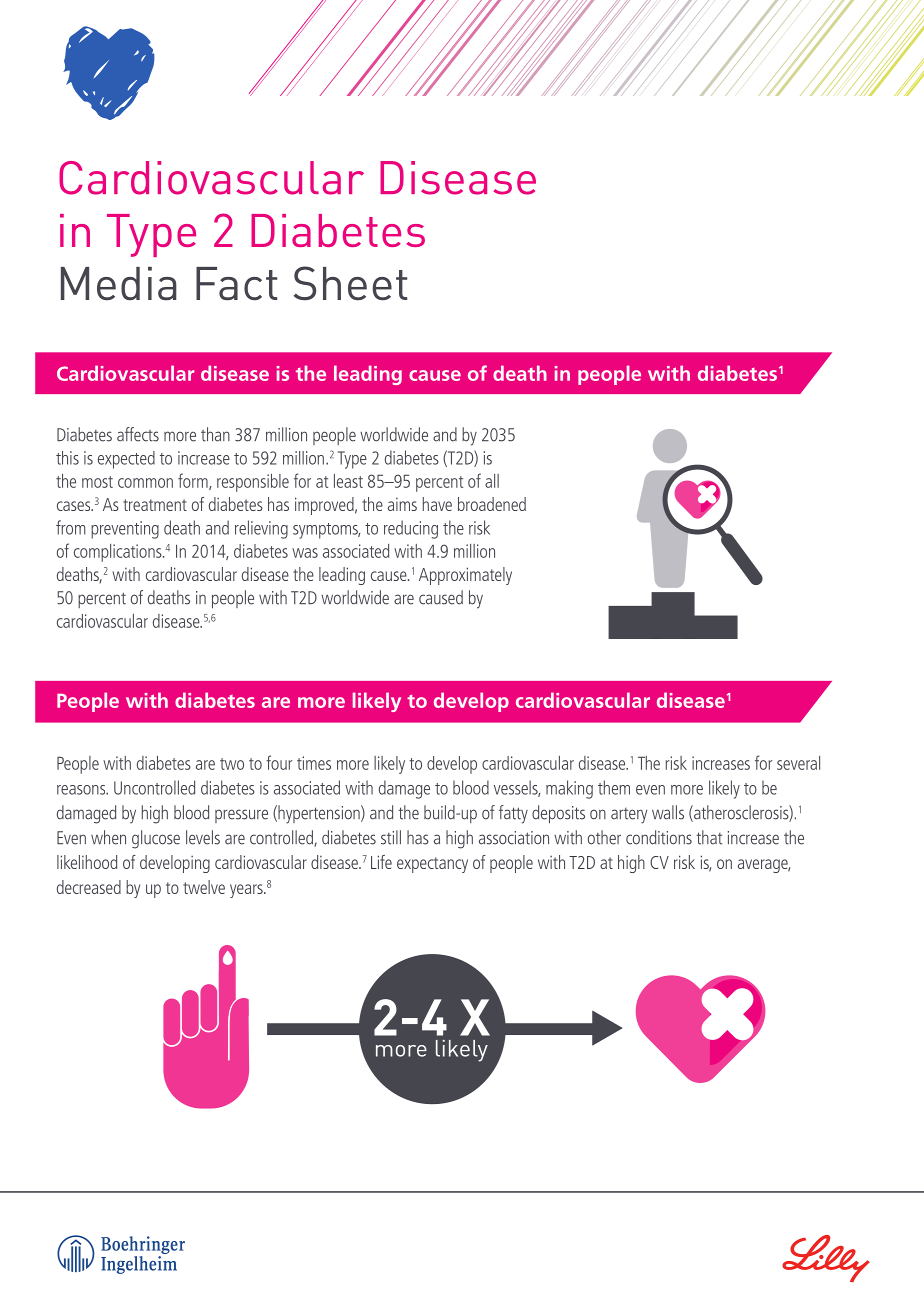 This screenshot has height=1308, width=924. Describe the element at coordinates (465, 576) in the screenshot. I see `Approximately` at that location.
